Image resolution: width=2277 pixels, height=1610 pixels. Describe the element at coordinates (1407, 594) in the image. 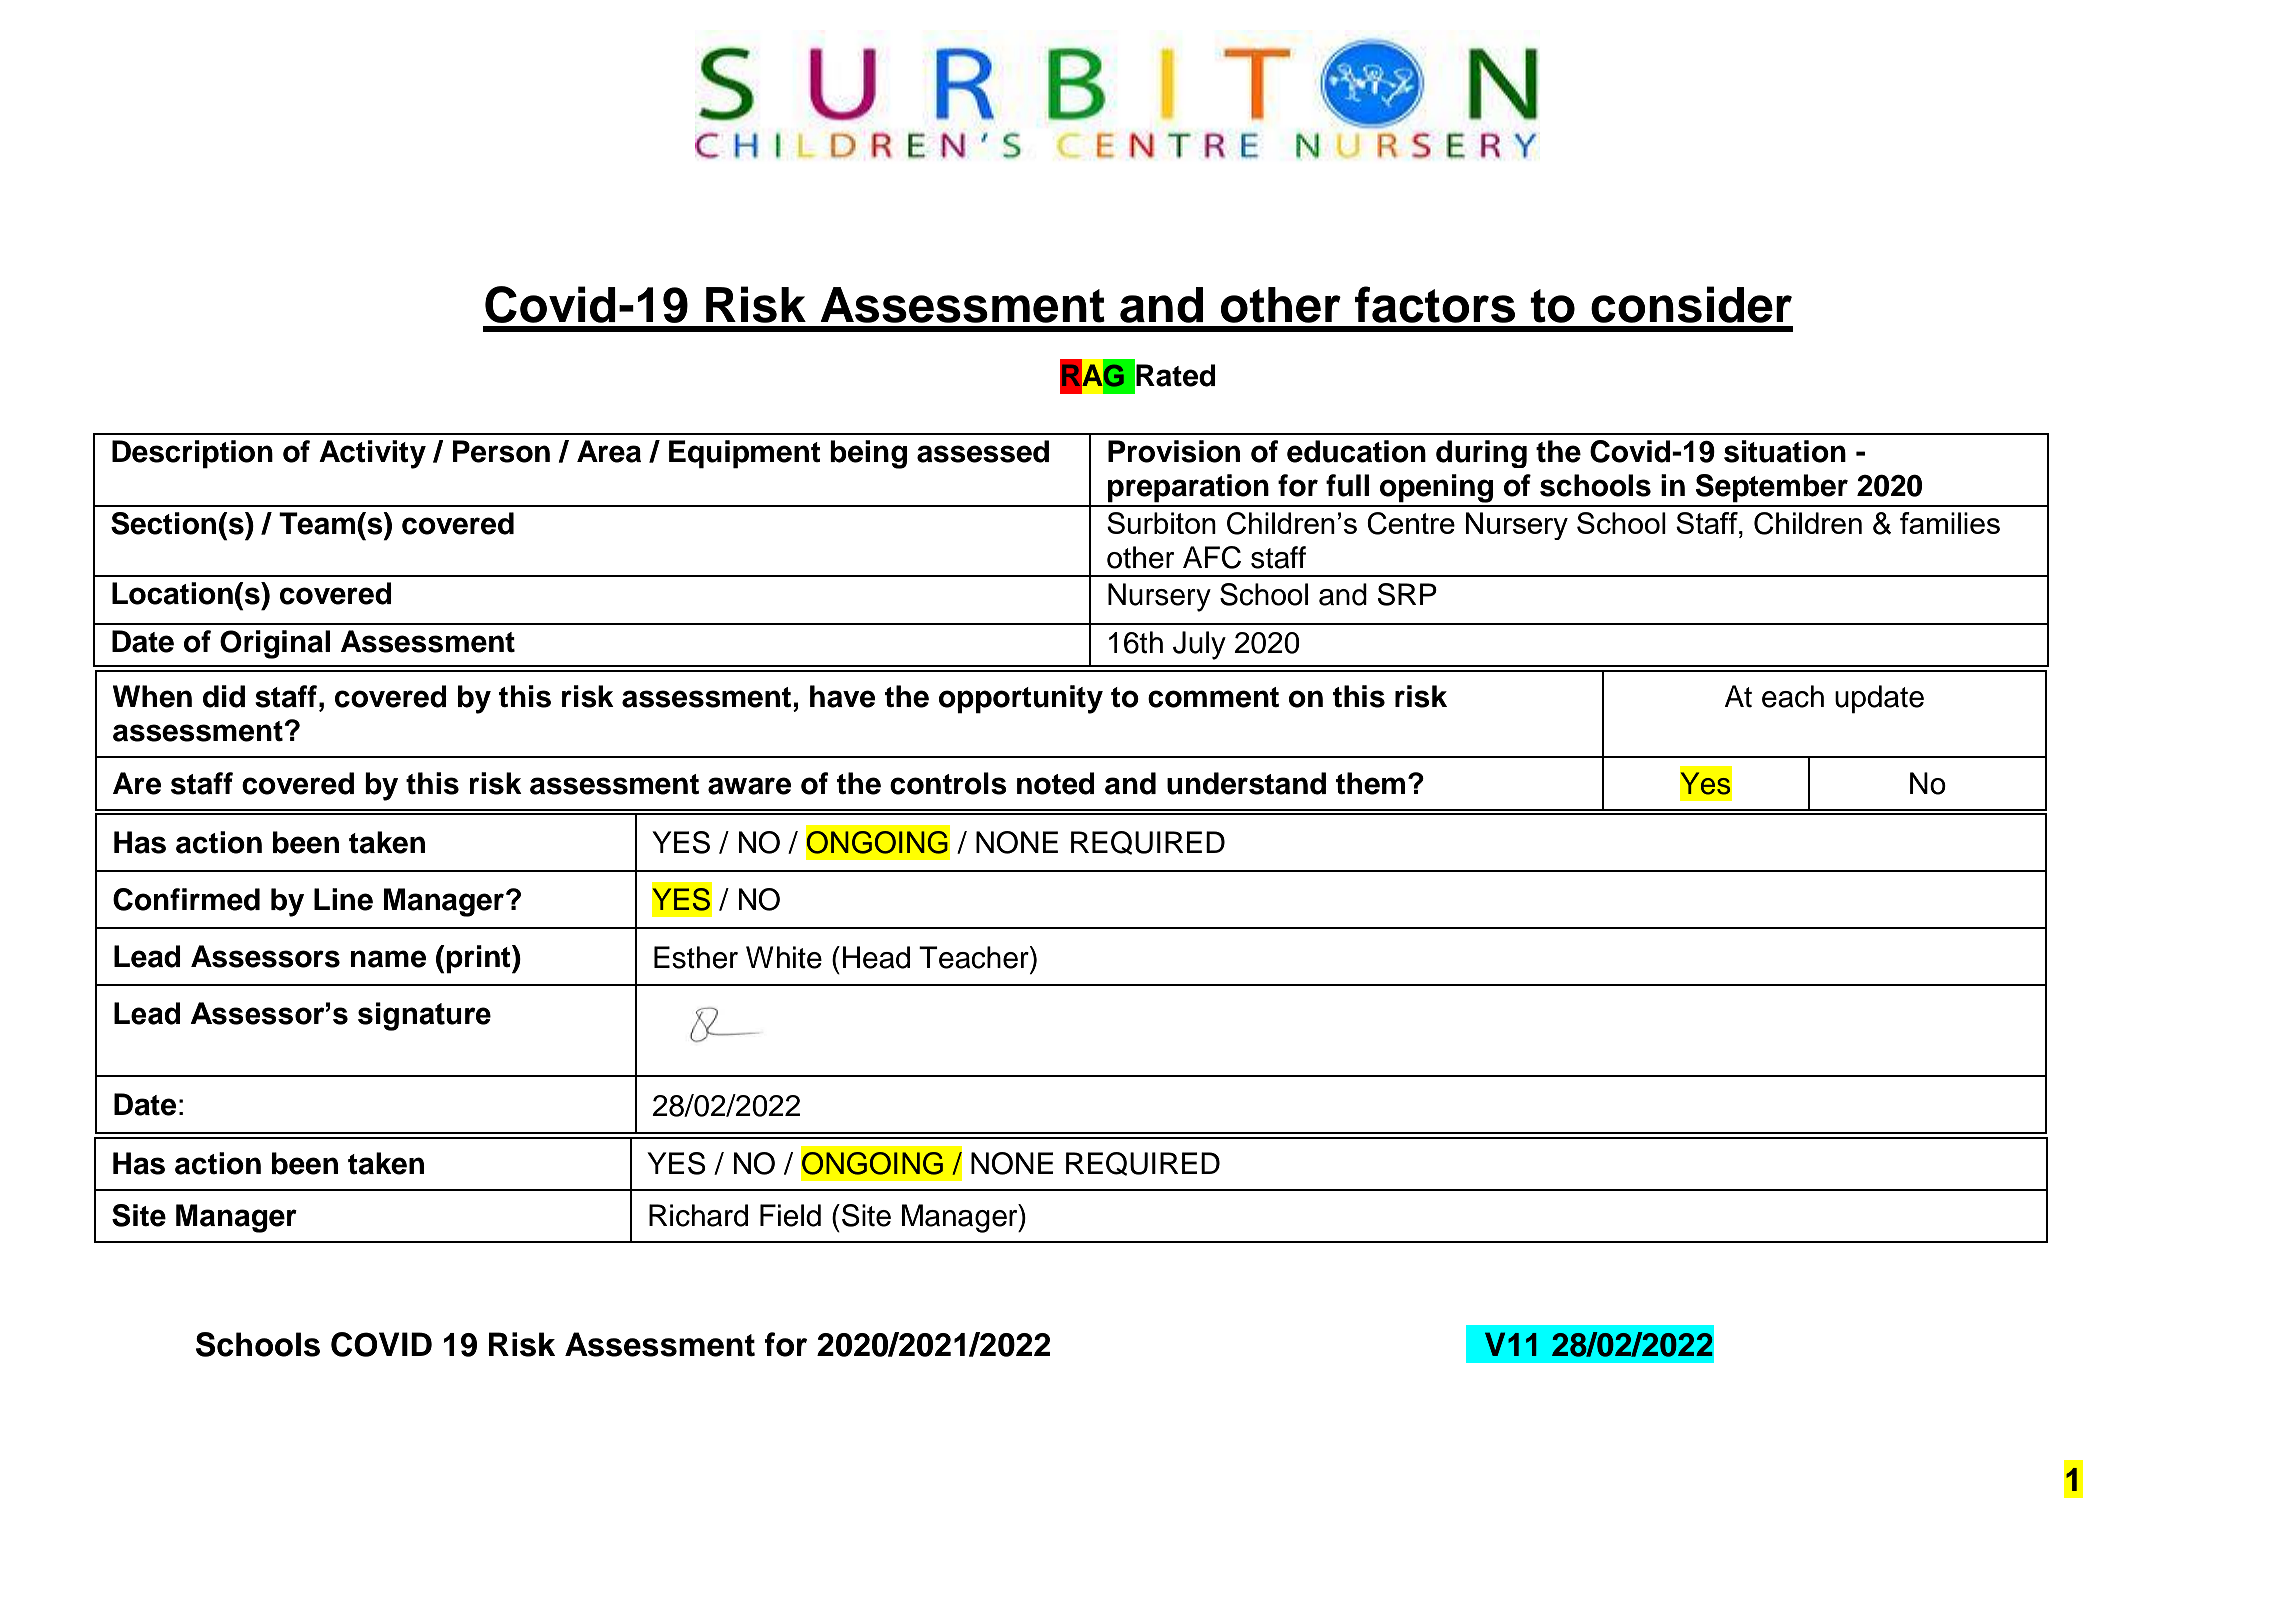

I see `SRP` at that location.
